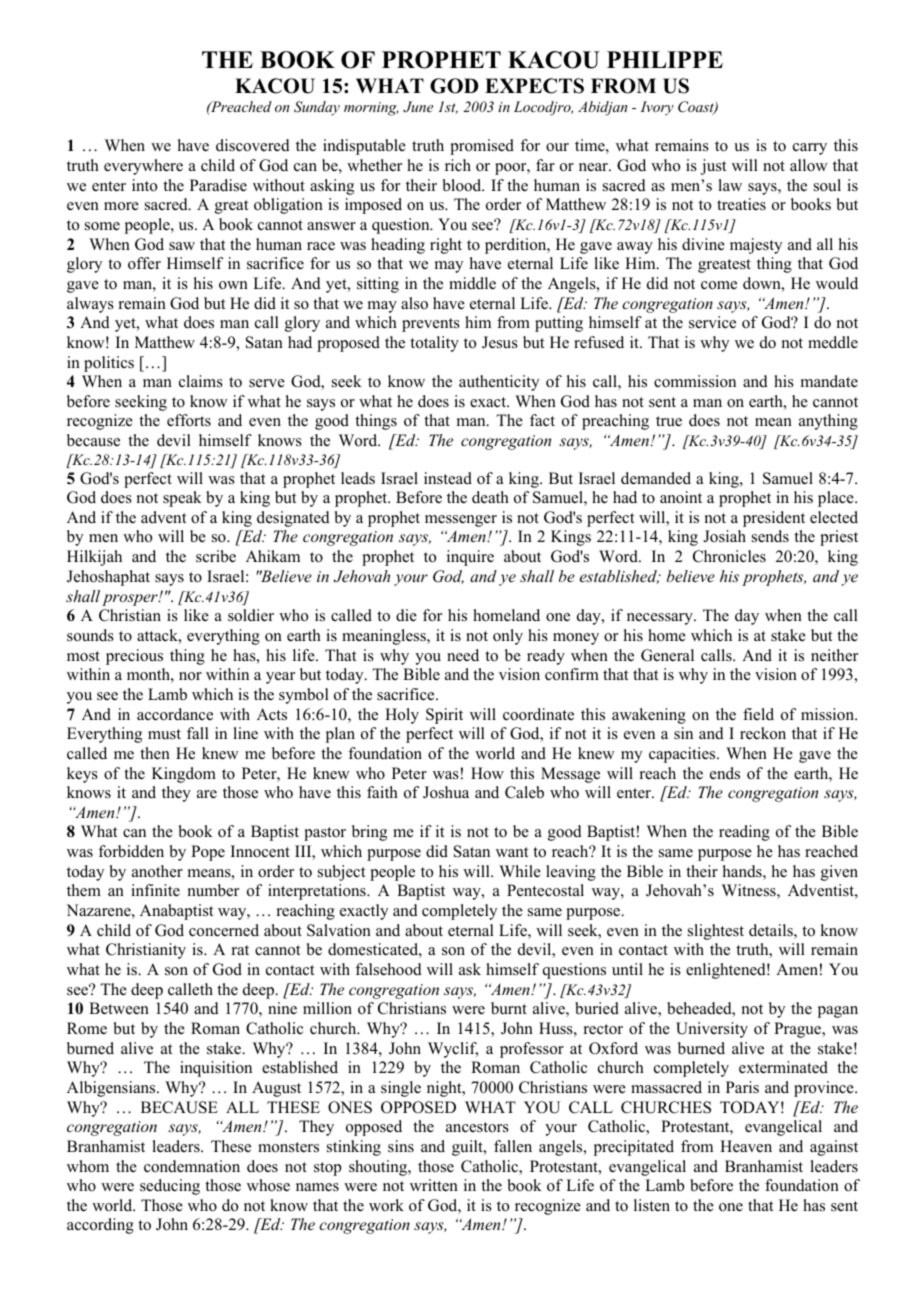 The width and height of the screenshot is (924, 1308). I want to click on instead, so click(448, 478).
